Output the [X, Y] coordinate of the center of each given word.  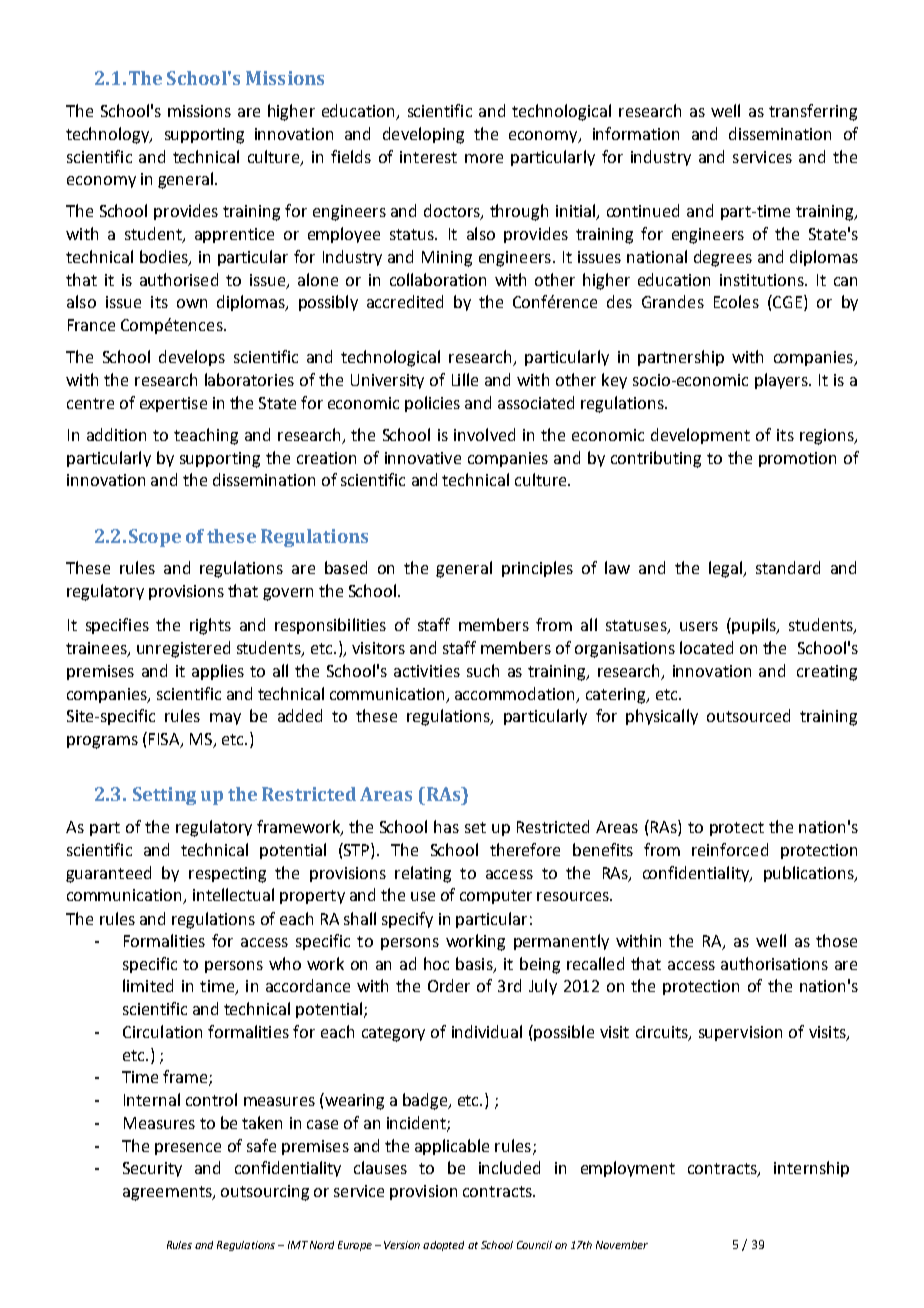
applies [218, 672]
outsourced [748, 715]
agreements [168, 1193]
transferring [813, 112]
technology [109, 135]
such [483, 670]
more [484, 158]
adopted [443, 1246]
